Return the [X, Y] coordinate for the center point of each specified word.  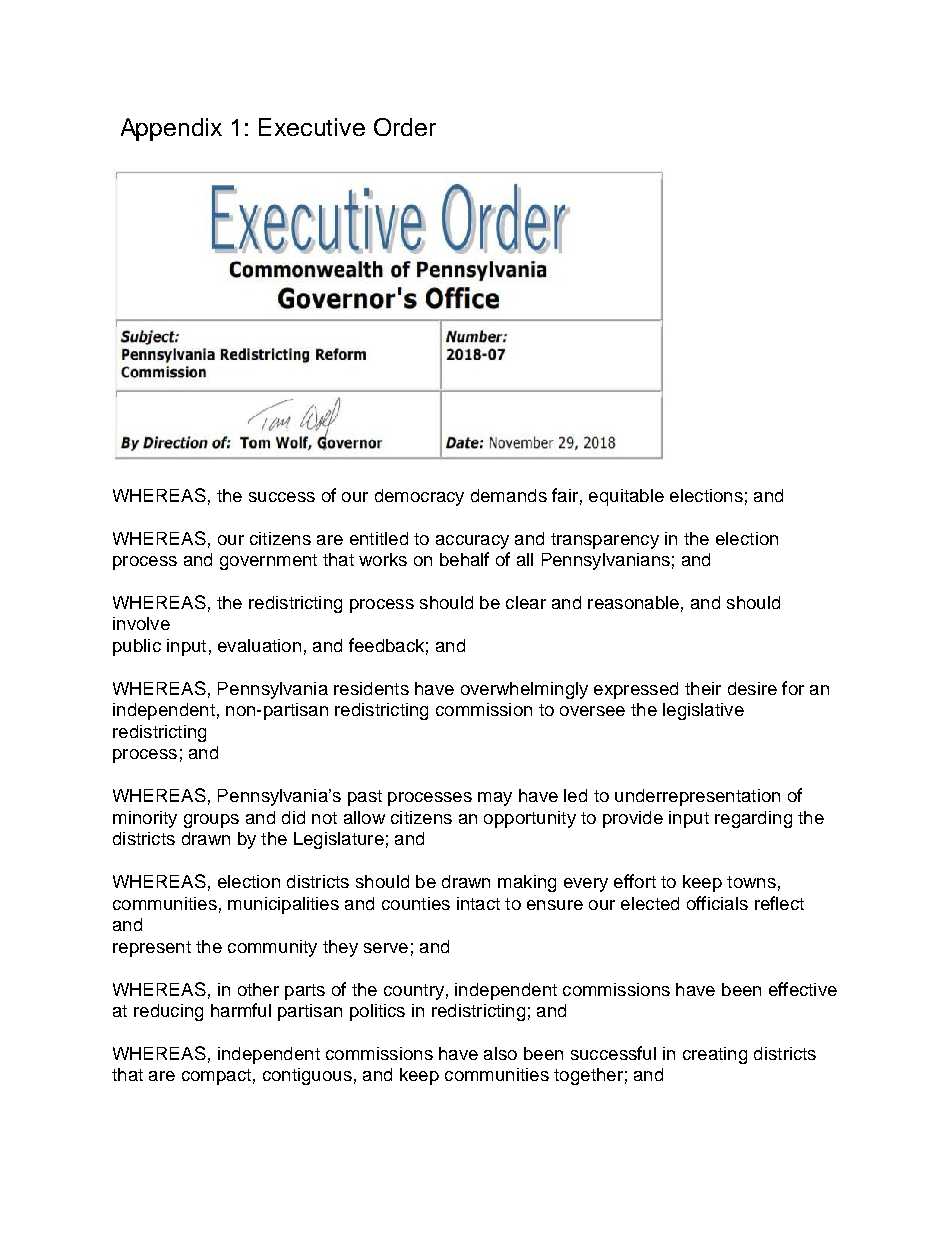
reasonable [633, 602]
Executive [312, 127]
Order [405, 127]
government [268, 562]
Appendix [171, 129]
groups [211, 821]
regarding [753, 819]
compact [216, 1077]
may [495, 799]
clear [526, 602]
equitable [626, 497]
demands [509, 495]
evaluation [259, 645]
